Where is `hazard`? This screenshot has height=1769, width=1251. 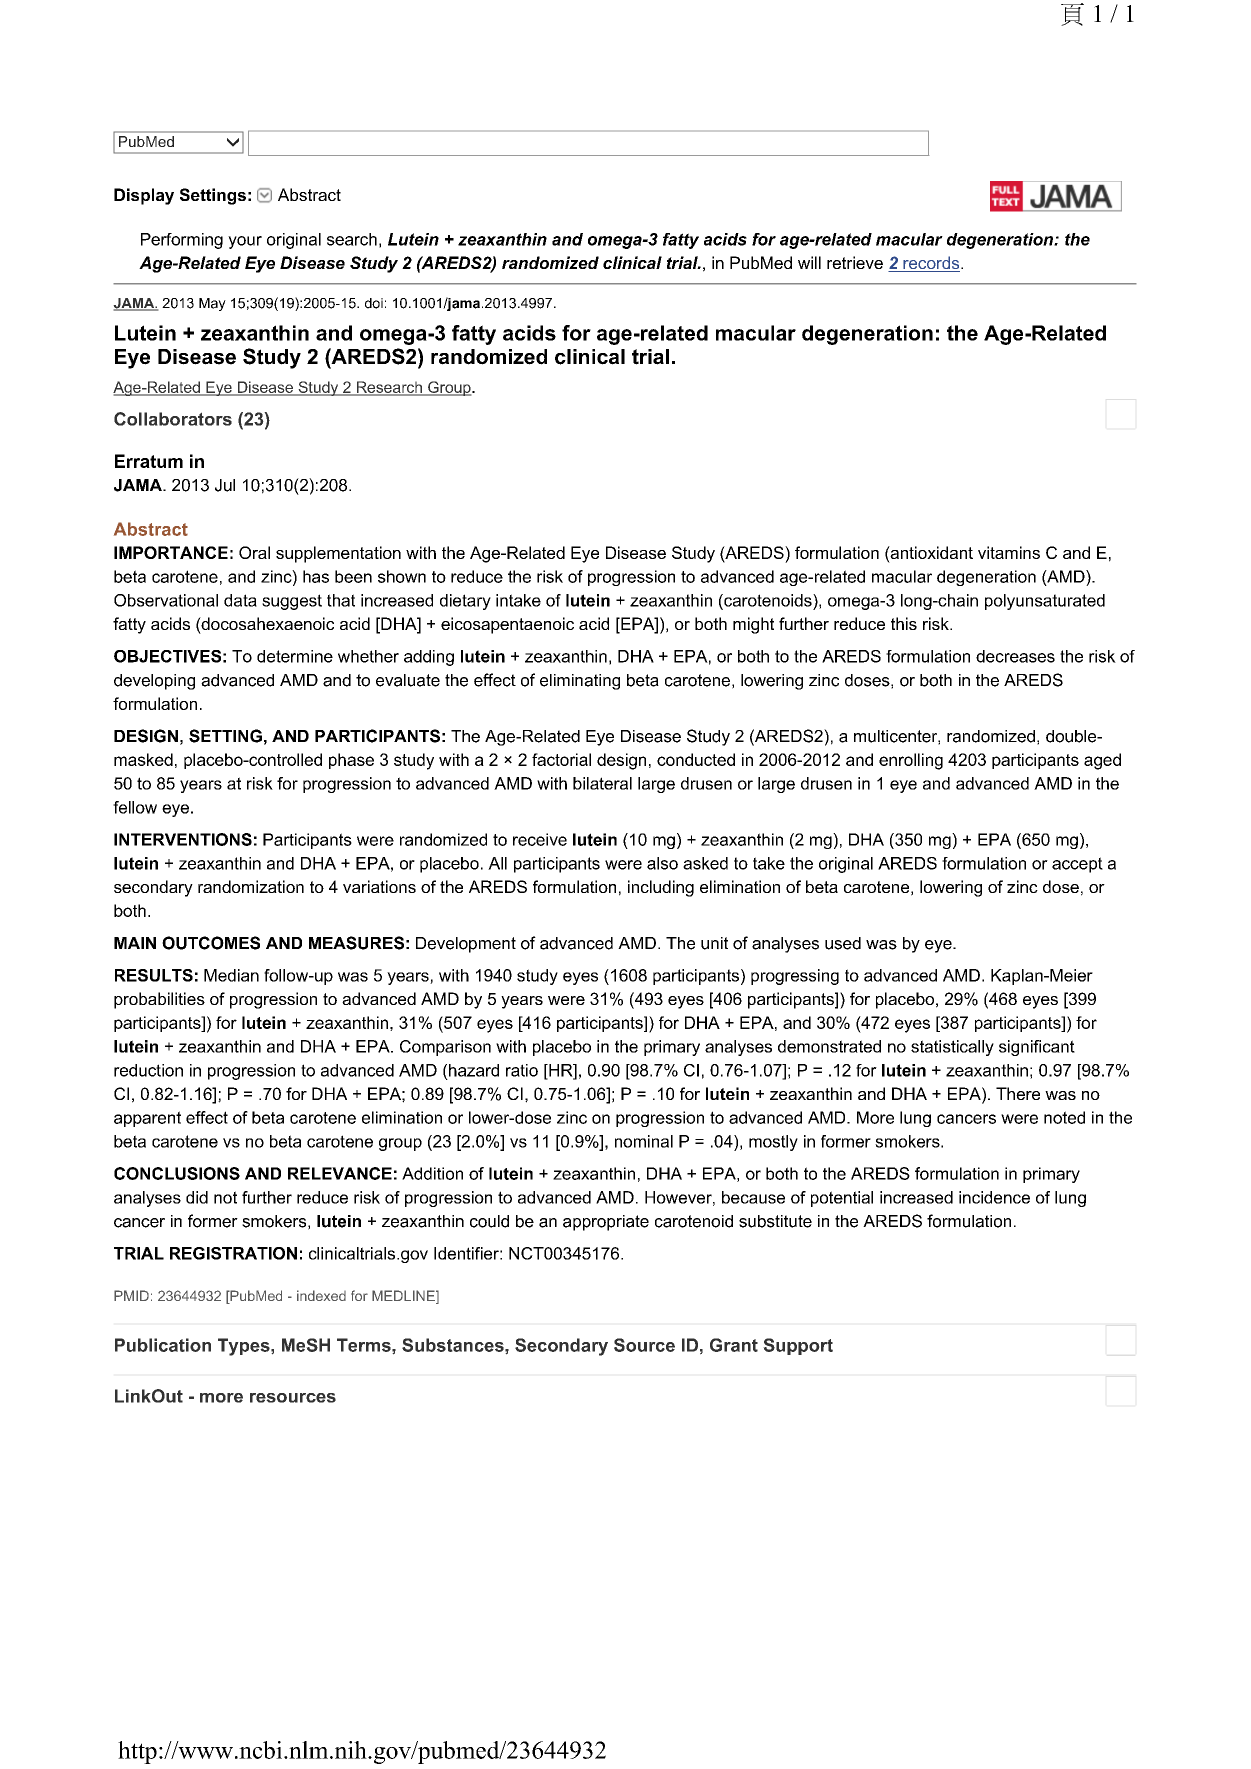
hazard is located at coordinates (474, 1070).
